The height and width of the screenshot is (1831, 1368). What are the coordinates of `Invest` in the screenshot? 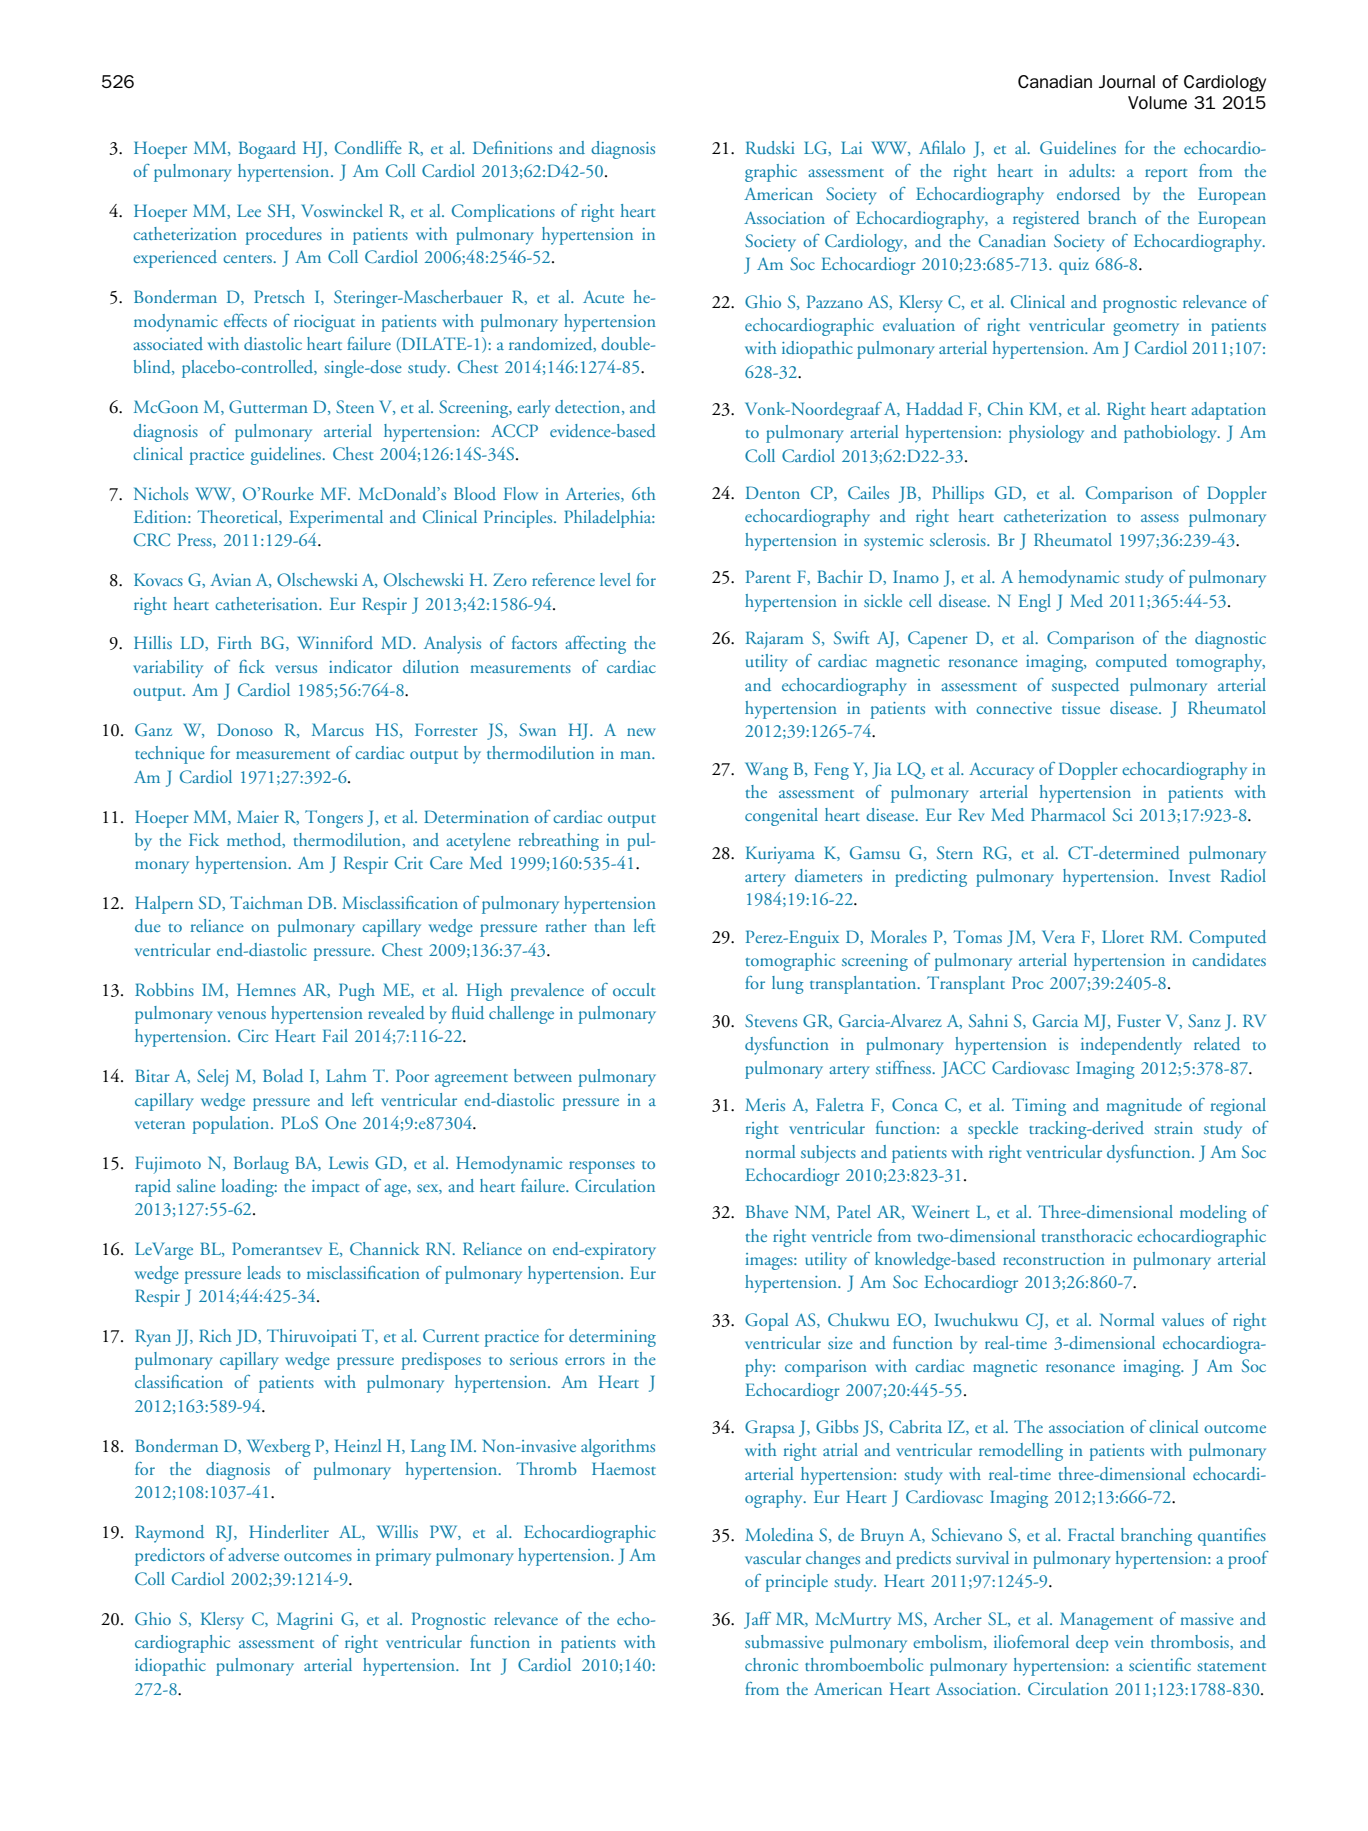 It's located at (1189, 875).
